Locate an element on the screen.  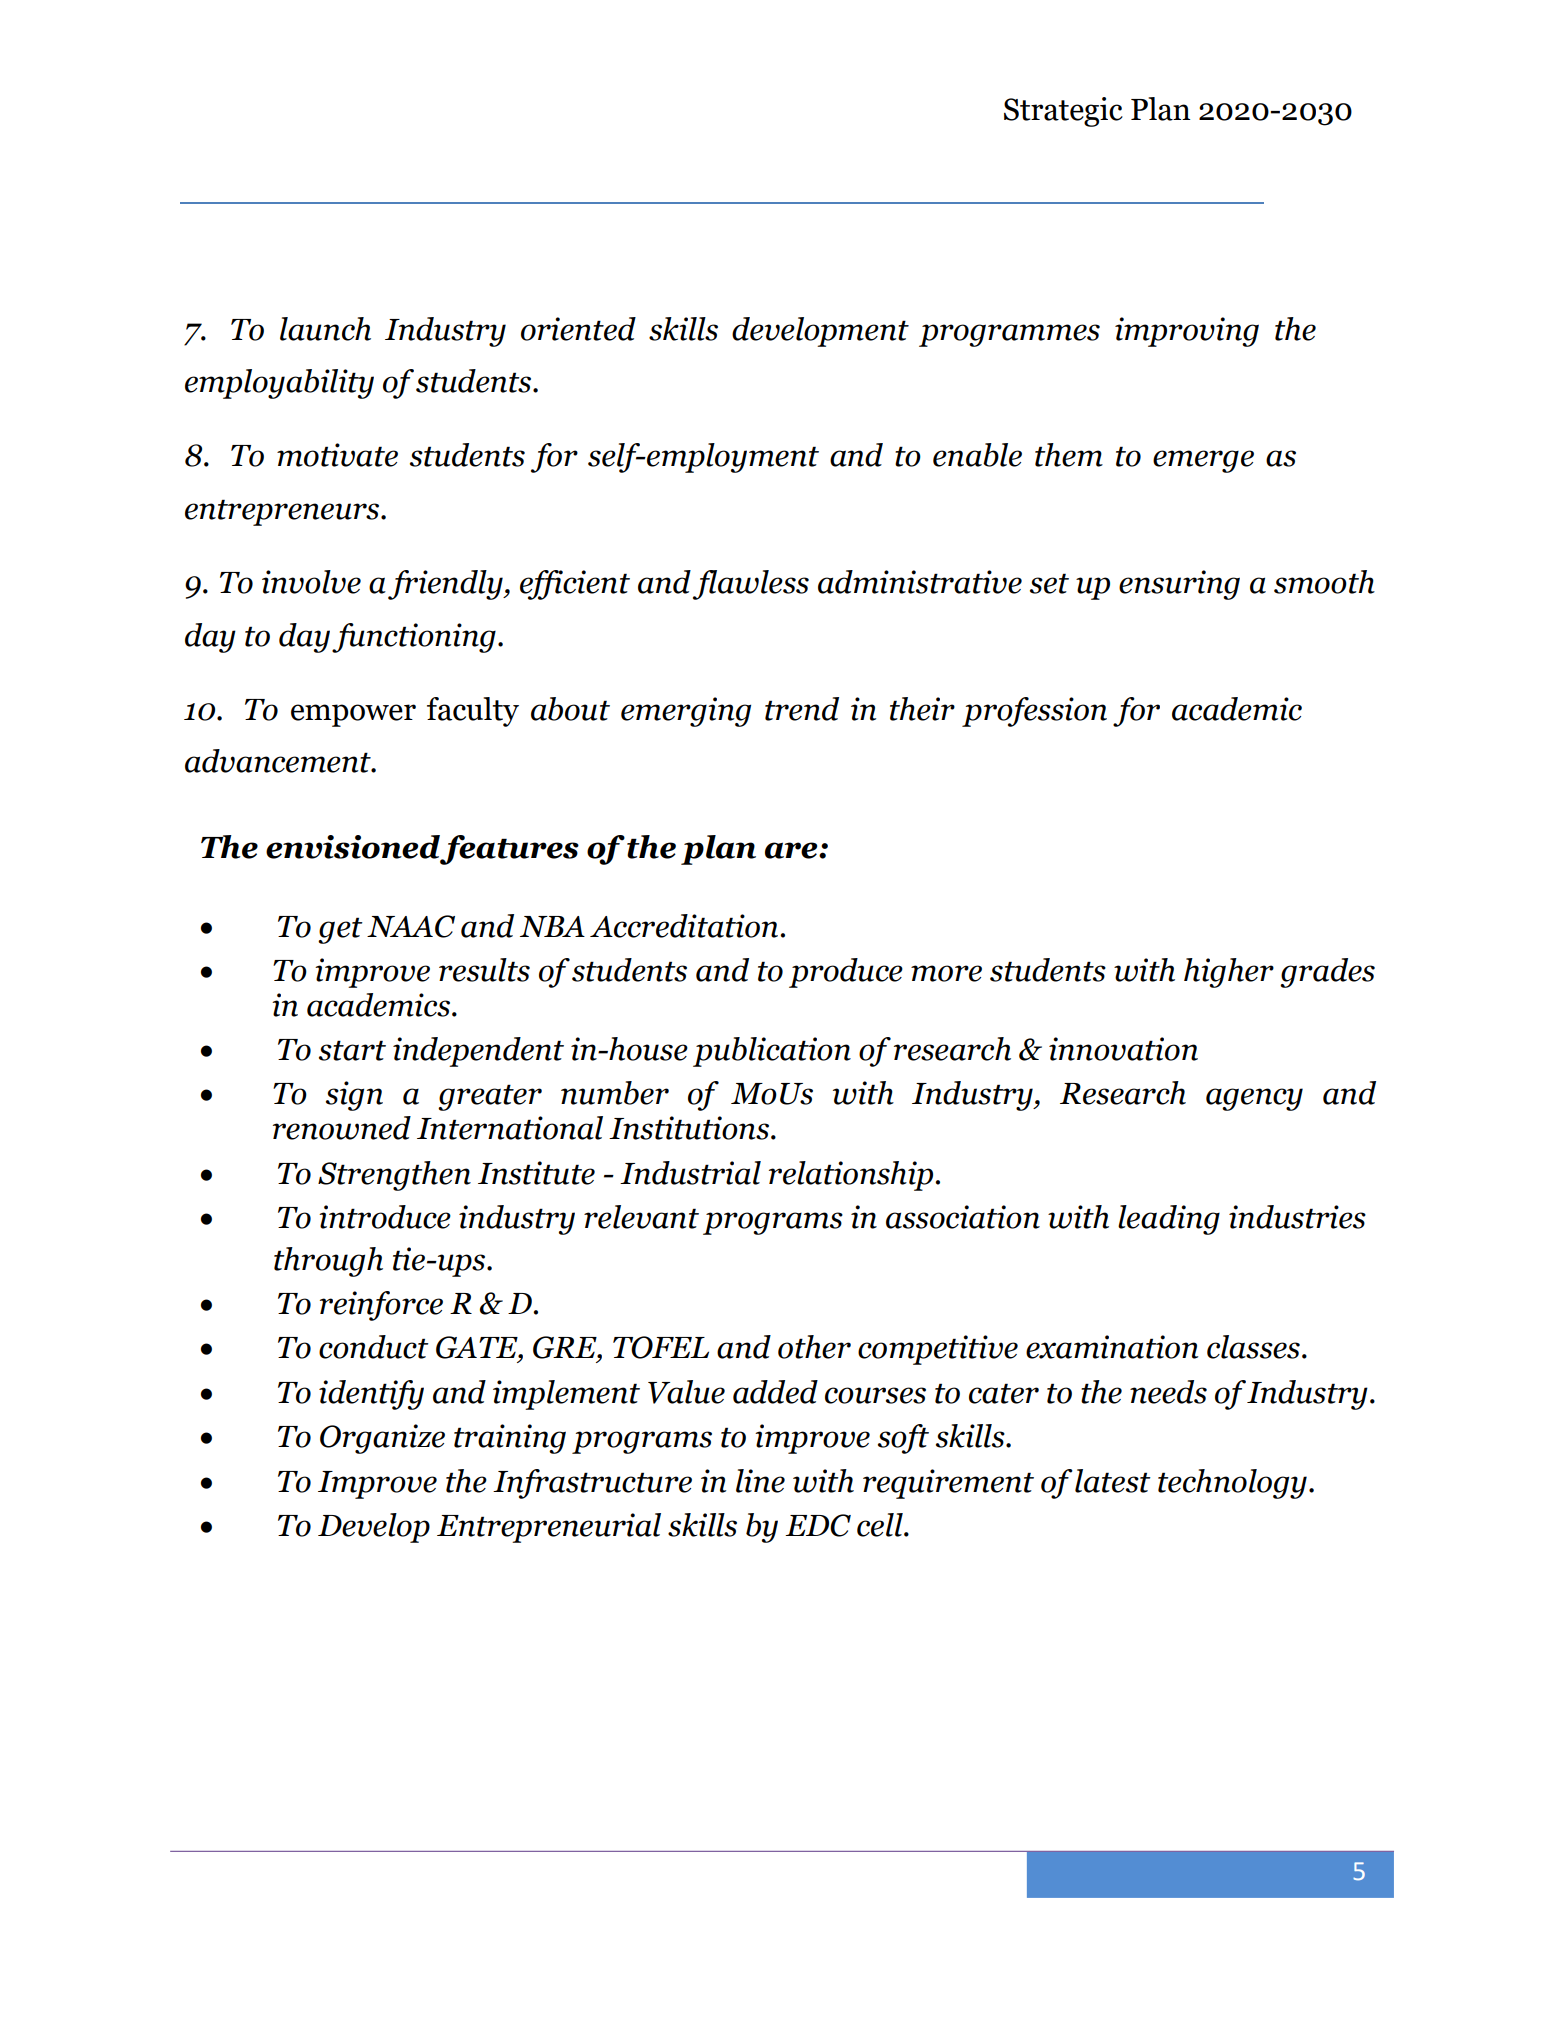
Organize is located at coordinates (382, 1439).
